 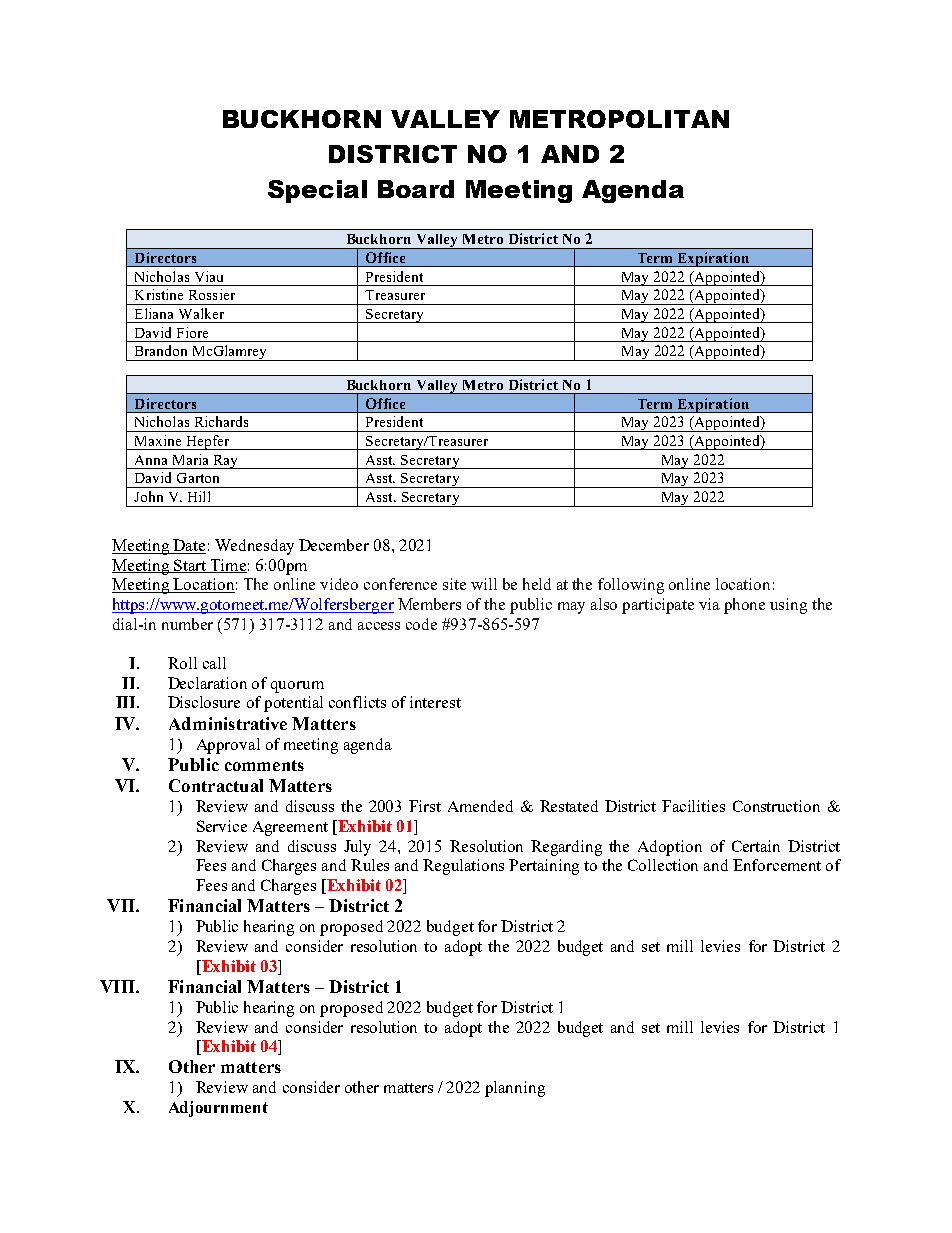 I want to click on Maria, so click(x=190, y=459).
